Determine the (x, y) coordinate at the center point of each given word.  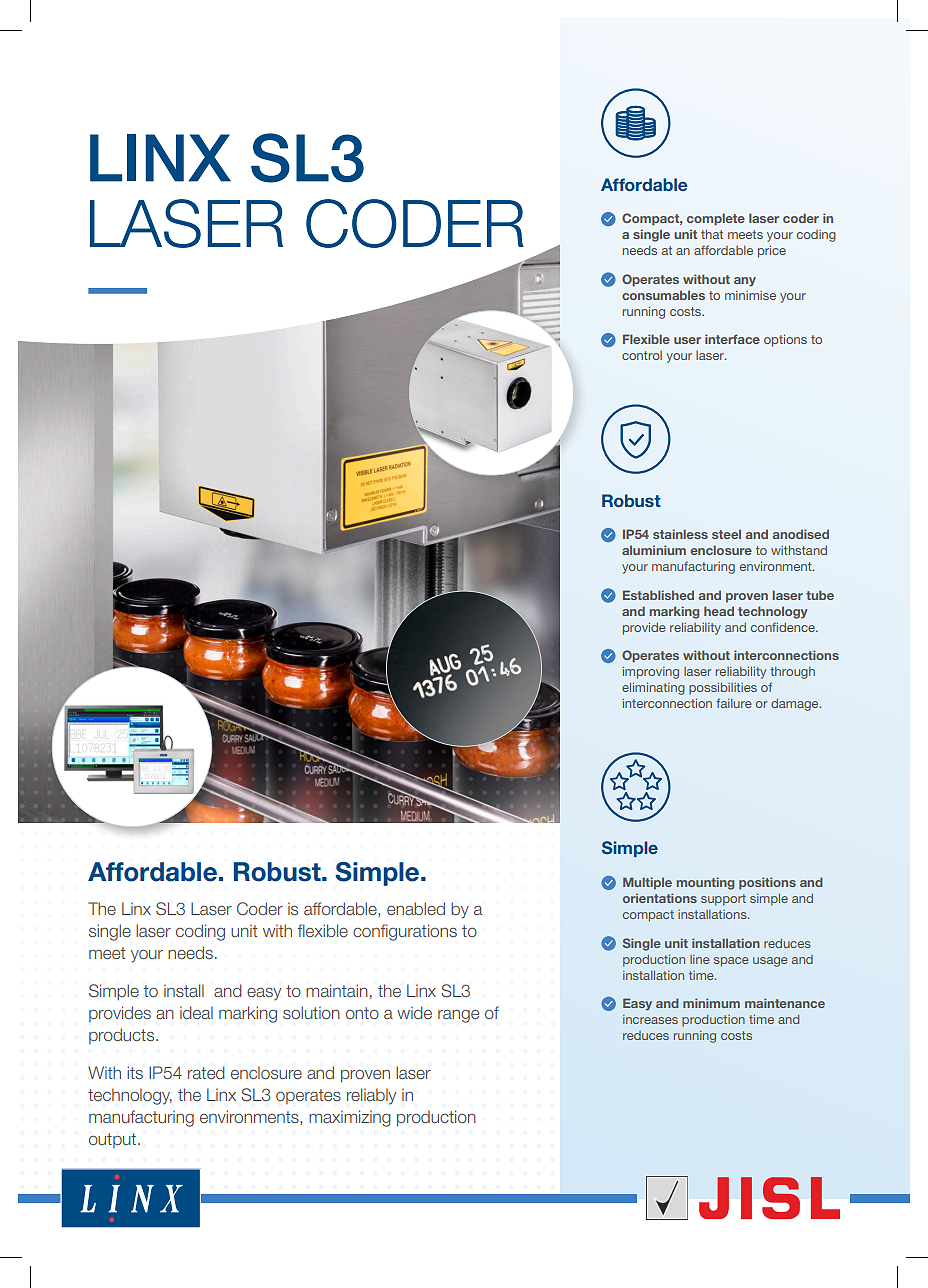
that (712, 234)
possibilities (723, 689)
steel (726, 534)
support (723, 900)
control (642, 355)
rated (206, 1073)
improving (651, 673)
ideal (196, 1012)
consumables (663, 295)
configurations (405, 932)
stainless (680, 534)
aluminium (654, 550)
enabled (416, 909)
